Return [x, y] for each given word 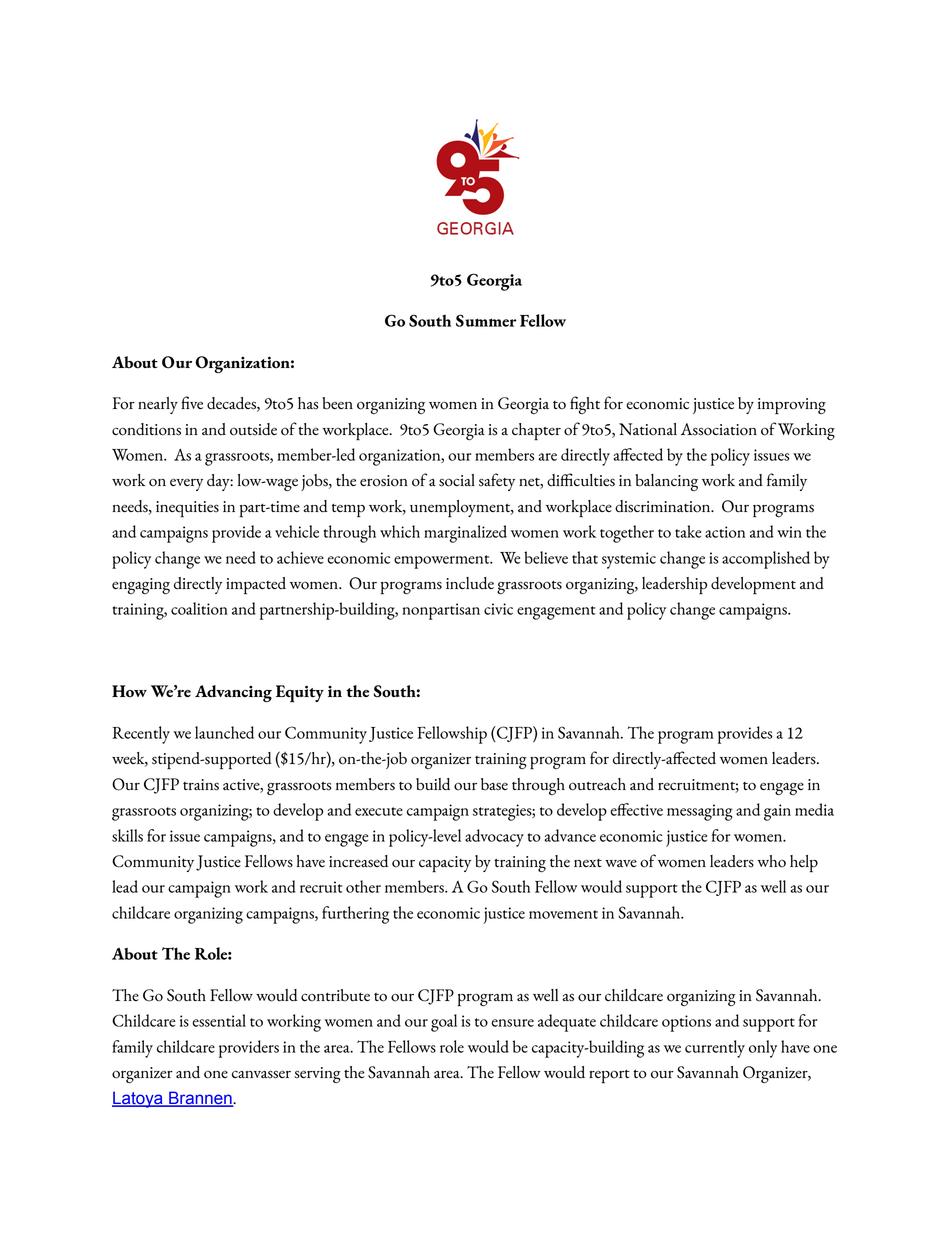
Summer [486, 320]
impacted [256, 586]
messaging [699, 812]
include [470, 583]
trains [201, 785]
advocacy [494, 838]
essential [219, 1020]
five [192, 402]
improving [792, 406]
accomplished [766, 560]
